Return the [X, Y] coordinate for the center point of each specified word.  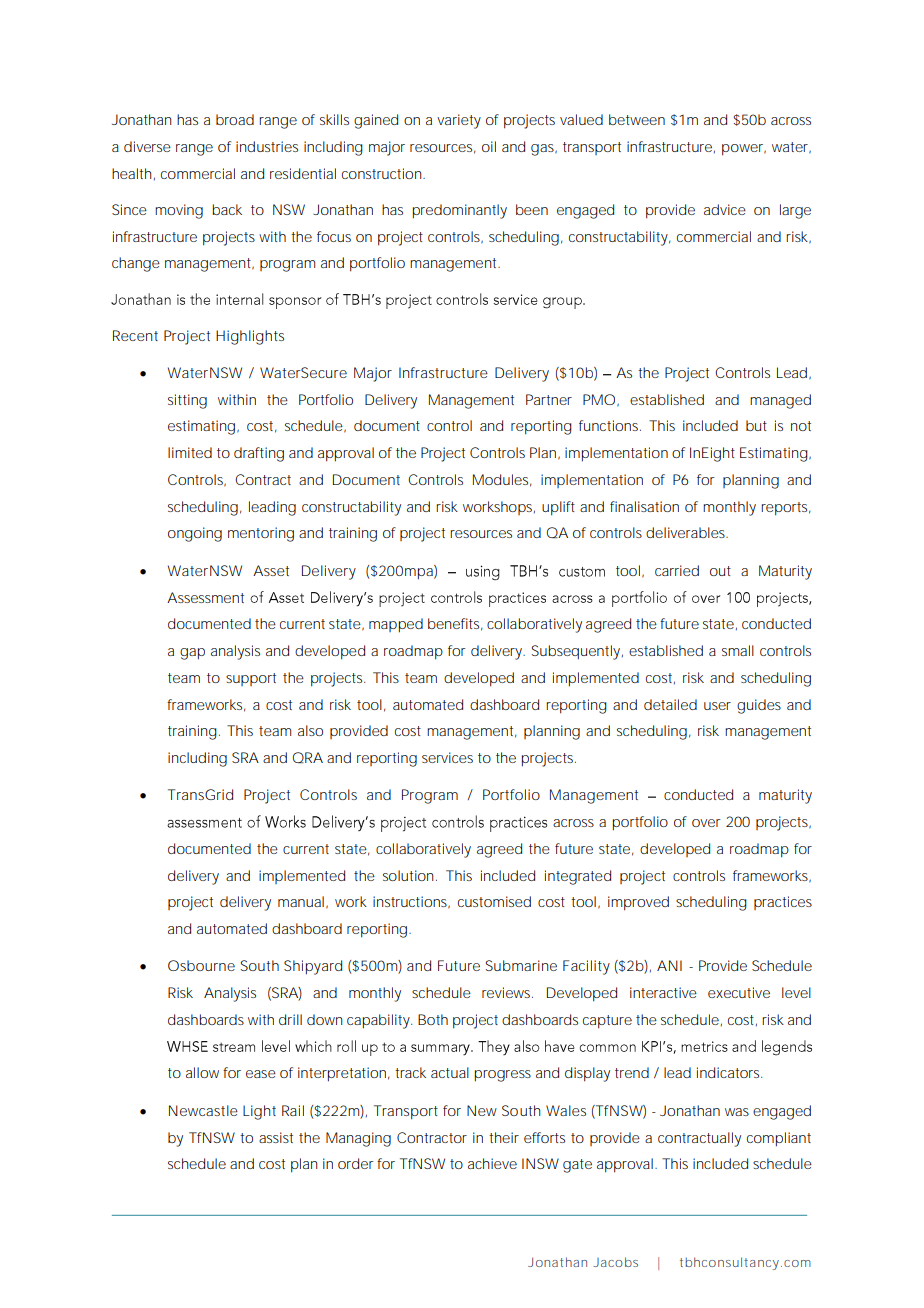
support [251, 679]
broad [235, 119]
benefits [455, 624]
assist [276, 1137]
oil [489, 146]
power [744, 150]
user [717, 706]
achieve [492, 1163]
